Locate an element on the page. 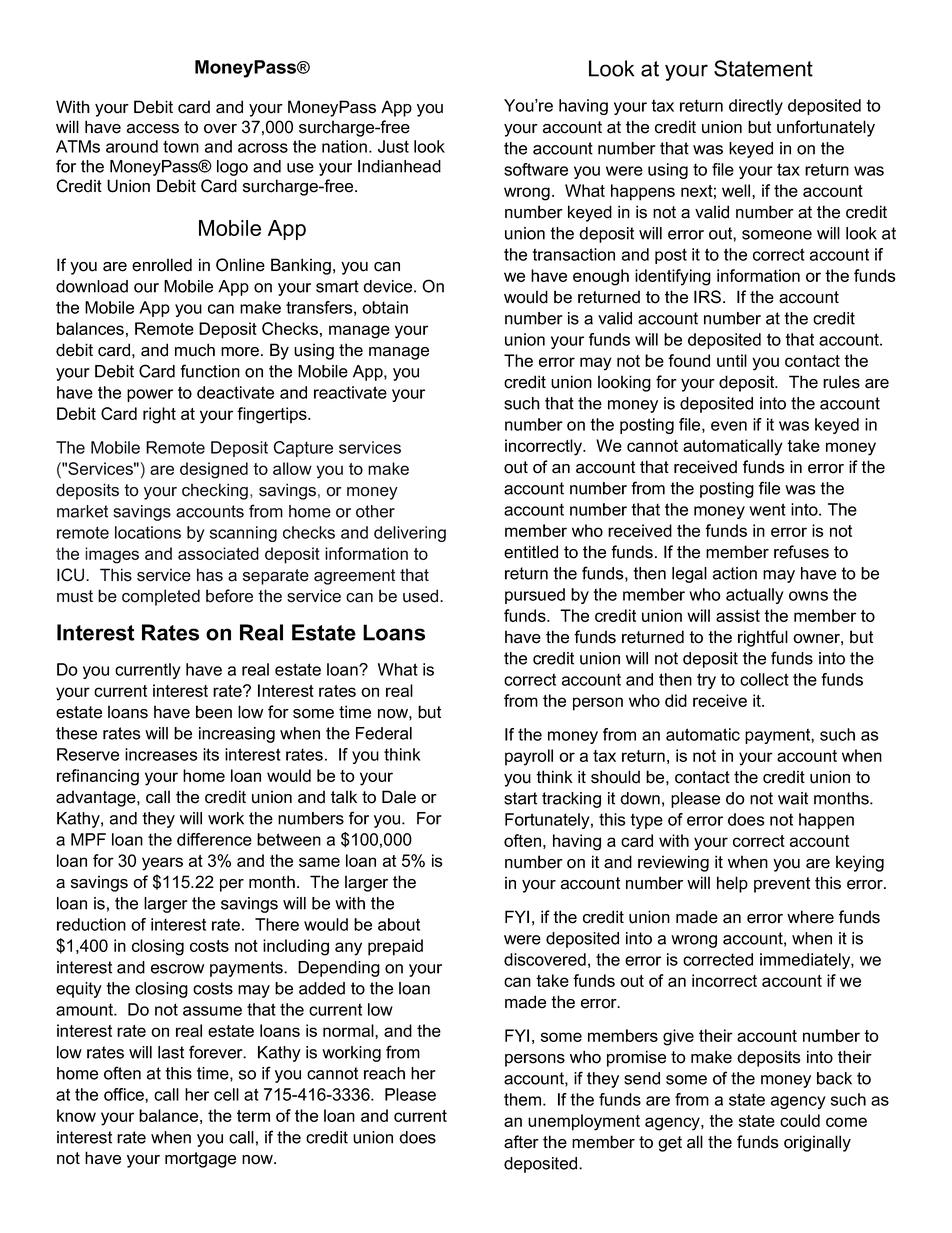 The width and height of the document is (952, 1233). other is located at coordinates (375, 511).
